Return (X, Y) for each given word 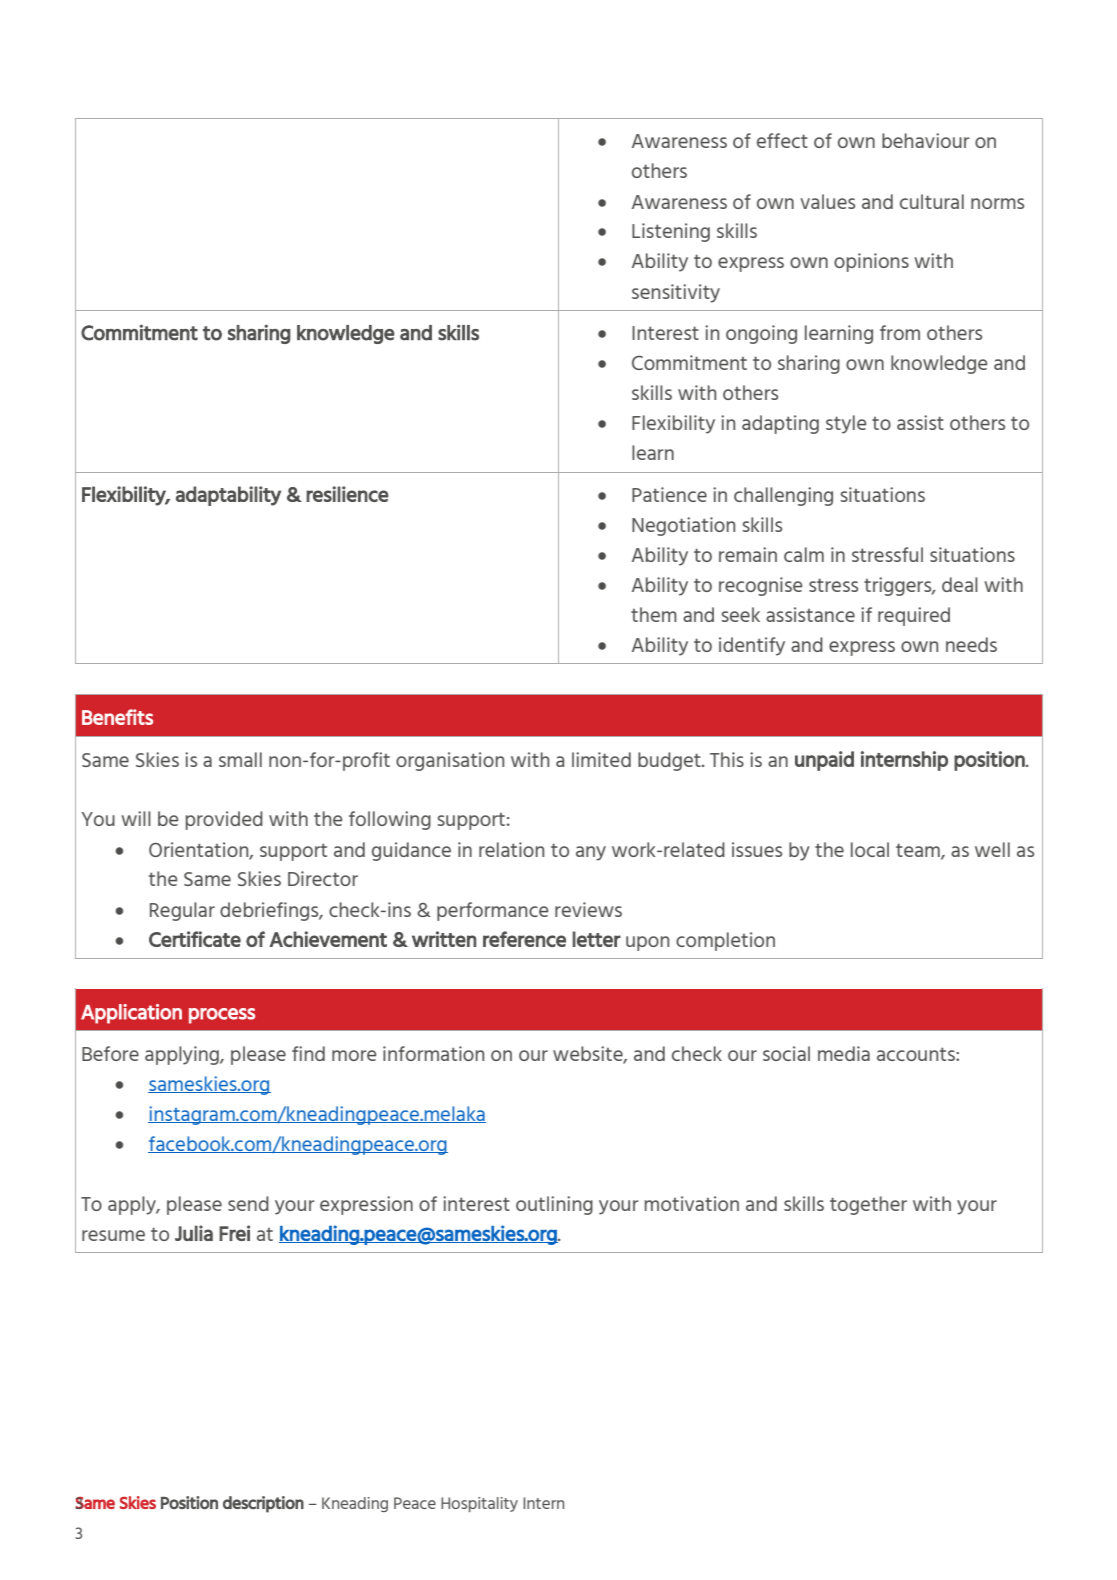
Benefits (117, 717)
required (914, 616)
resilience (347, 494)
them (654, 614)
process (222, 1016)
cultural (932, 201)
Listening (671, 232)
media (844, 1053)
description (263, 1504)
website (589, 1054)
